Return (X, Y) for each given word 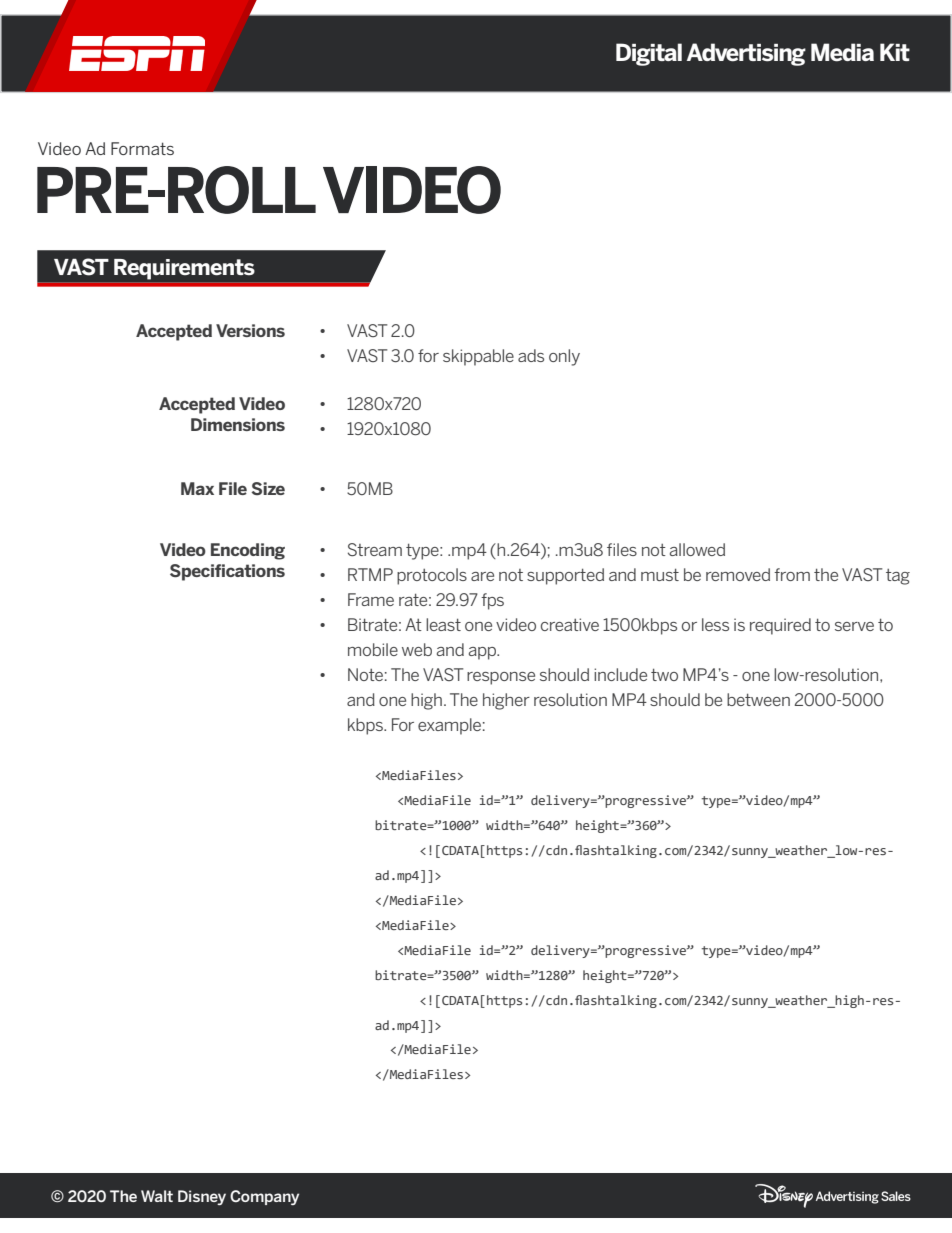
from (792, 574)
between (758, 699)
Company (264, 1197)
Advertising (746, 54)
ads (531, 355)
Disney (202, 1197)
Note (365, 674)
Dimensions (238, 424)
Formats (142, 148)
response (501, 678)
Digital (649, 54)
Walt (157, 1196)
